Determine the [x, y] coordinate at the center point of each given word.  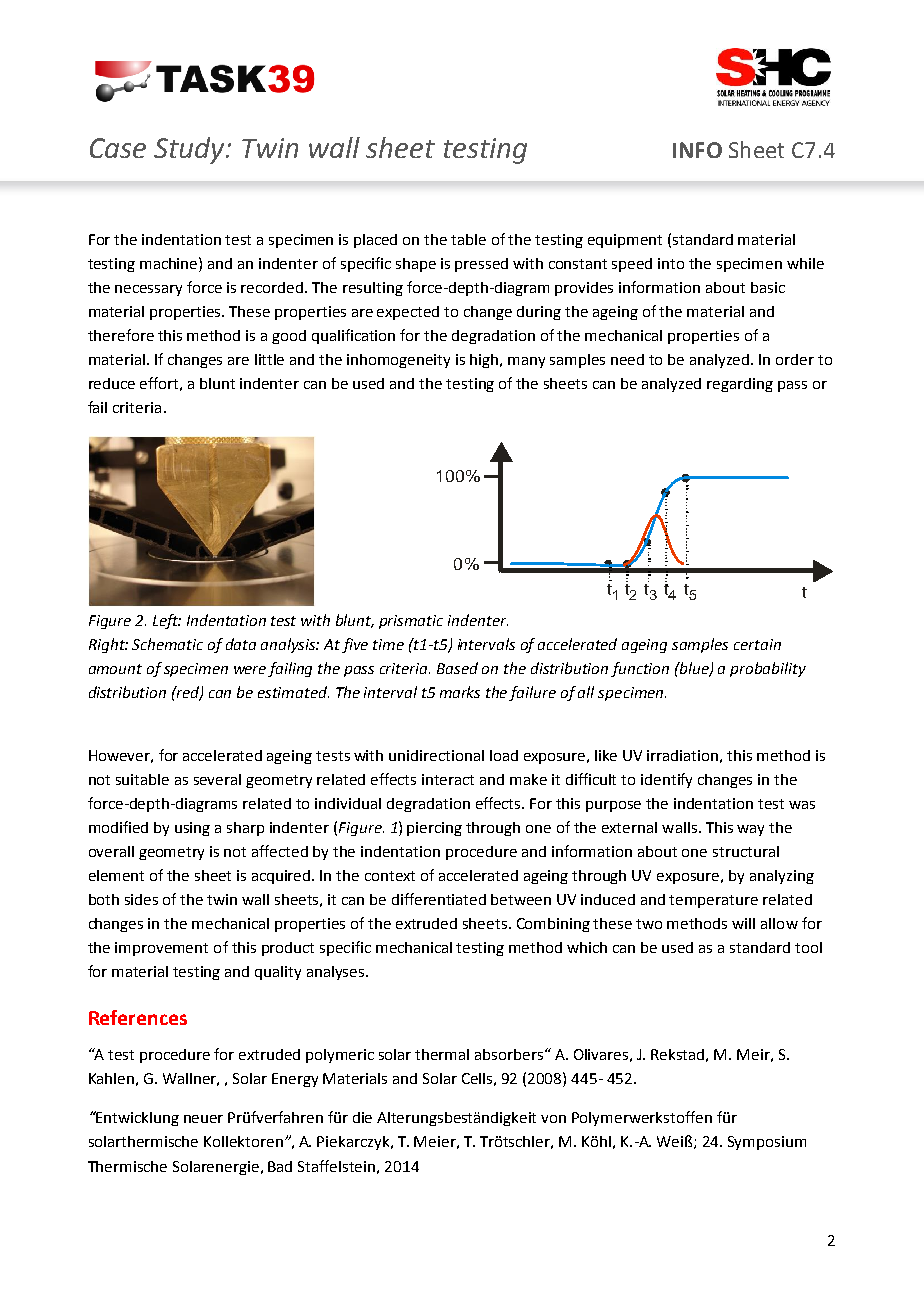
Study [190, 150]
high [485, 361]
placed [375, 241]
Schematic [167, 644]
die [362, 1117]
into [671, 263]
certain [757, 644]
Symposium [767, 1143]
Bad [280, 1166]
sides [141, 899]
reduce [112, 383]
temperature [713, 901]
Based [457, 668]
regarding [740, 385]
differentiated [439, 899]
